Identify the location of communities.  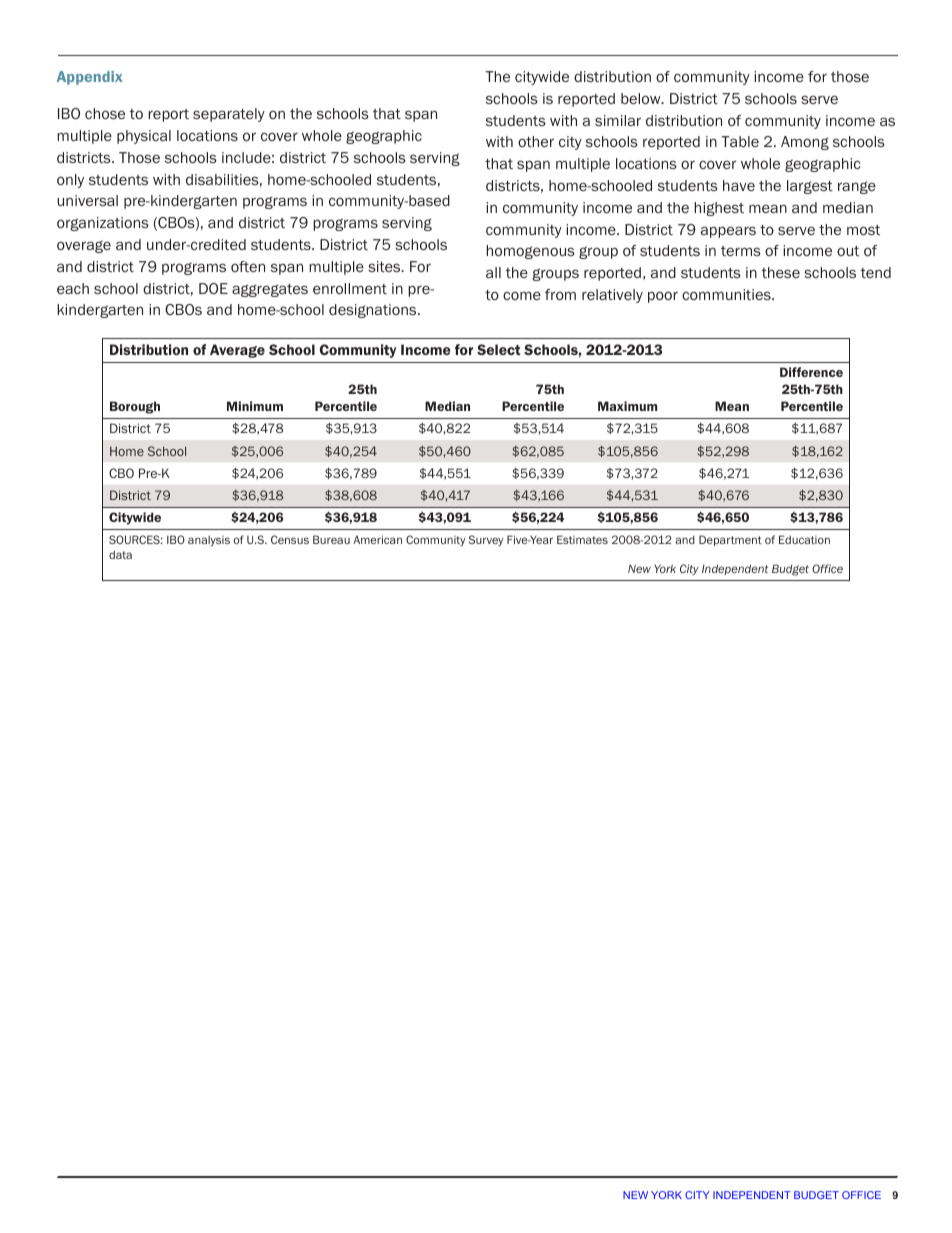
(727, 294).
